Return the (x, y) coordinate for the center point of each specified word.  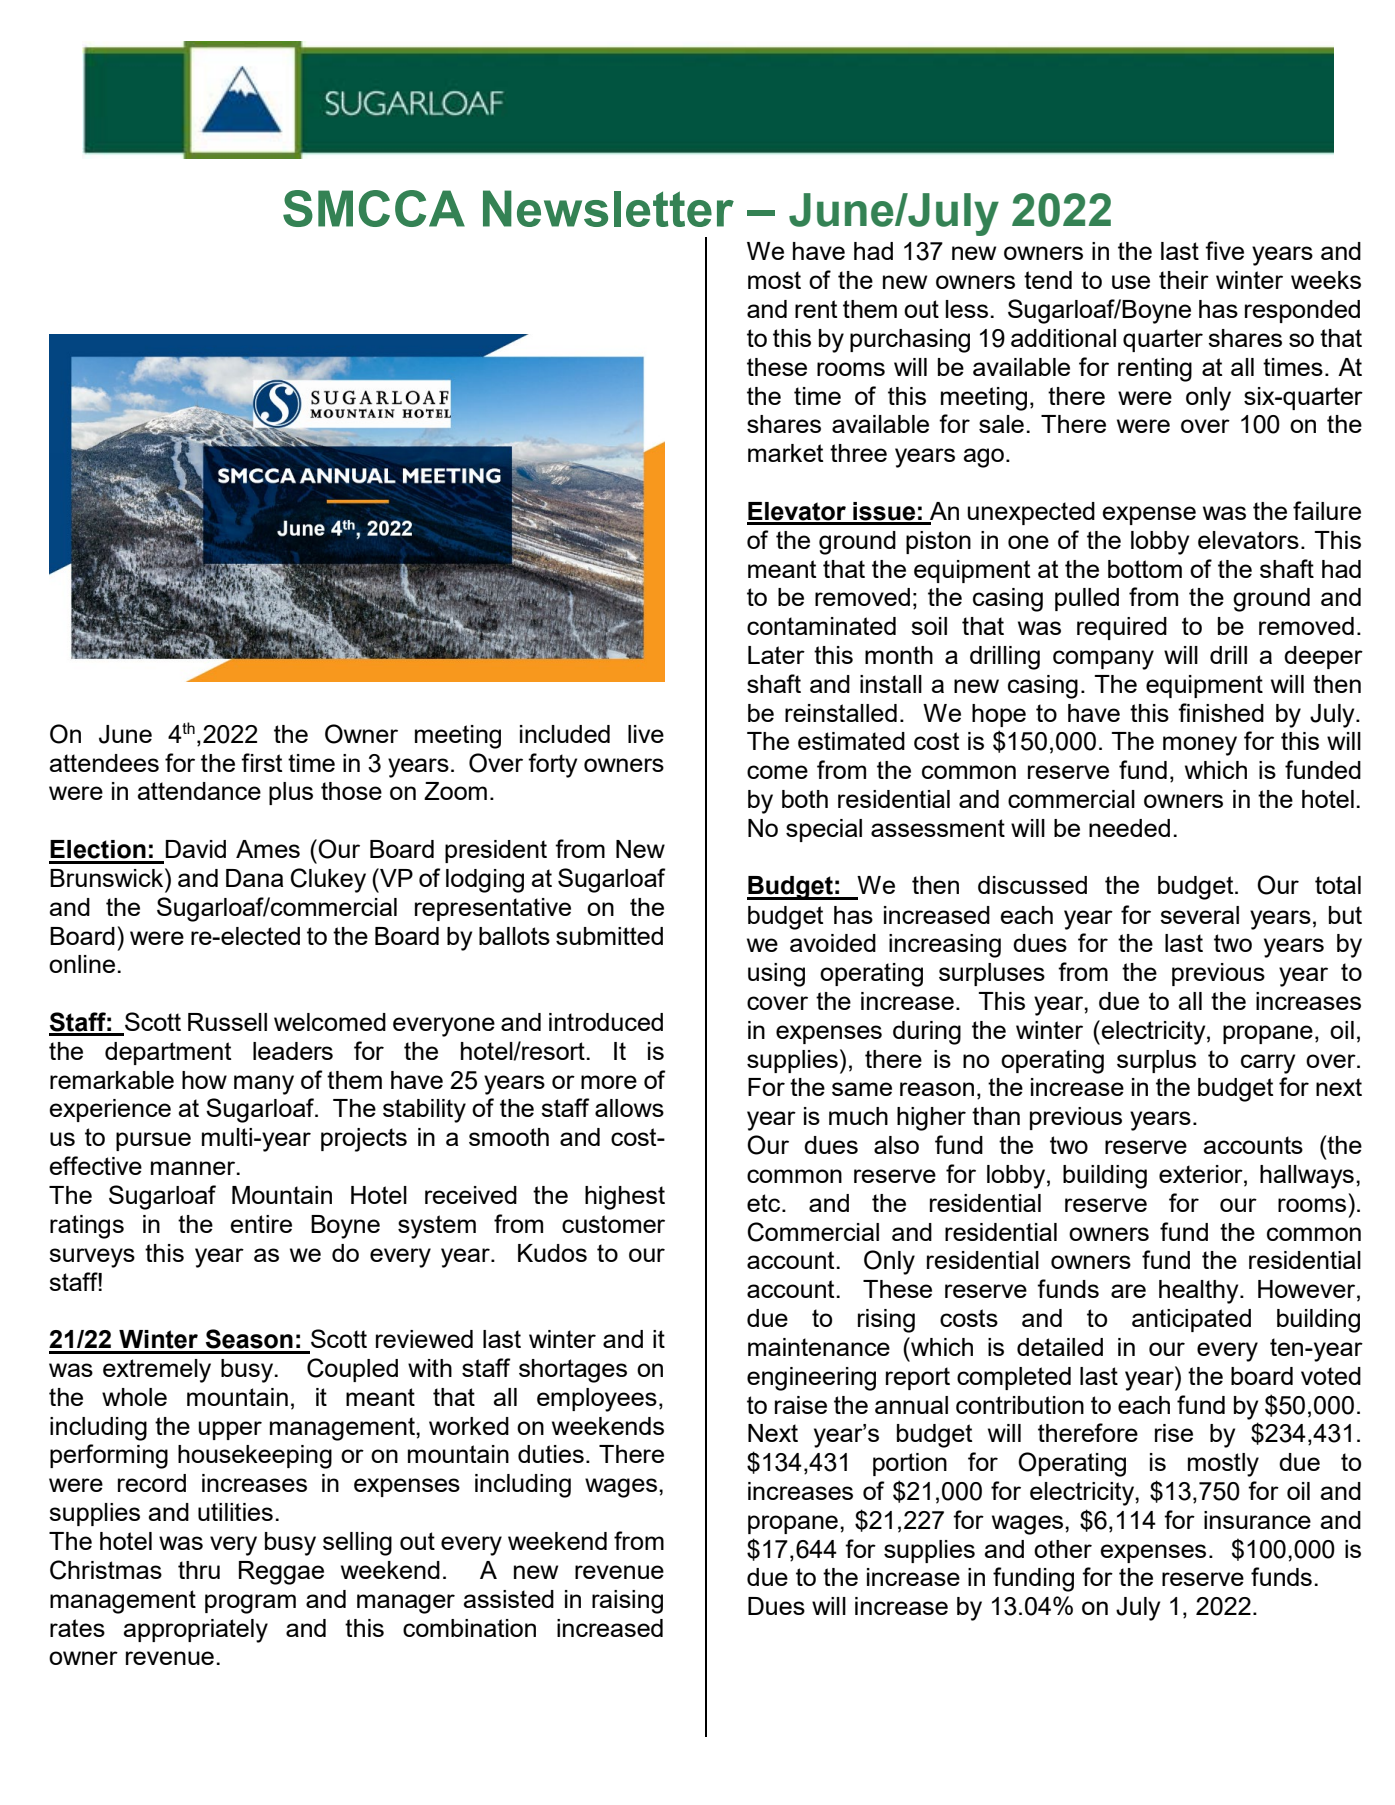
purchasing (910, 341)
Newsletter (608, 208)
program (250, 1604)
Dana (254, 878)
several (1199, 915)
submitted (609, 936)
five (1224, 250)
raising (627, 1602)
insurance (1257, 1520)
